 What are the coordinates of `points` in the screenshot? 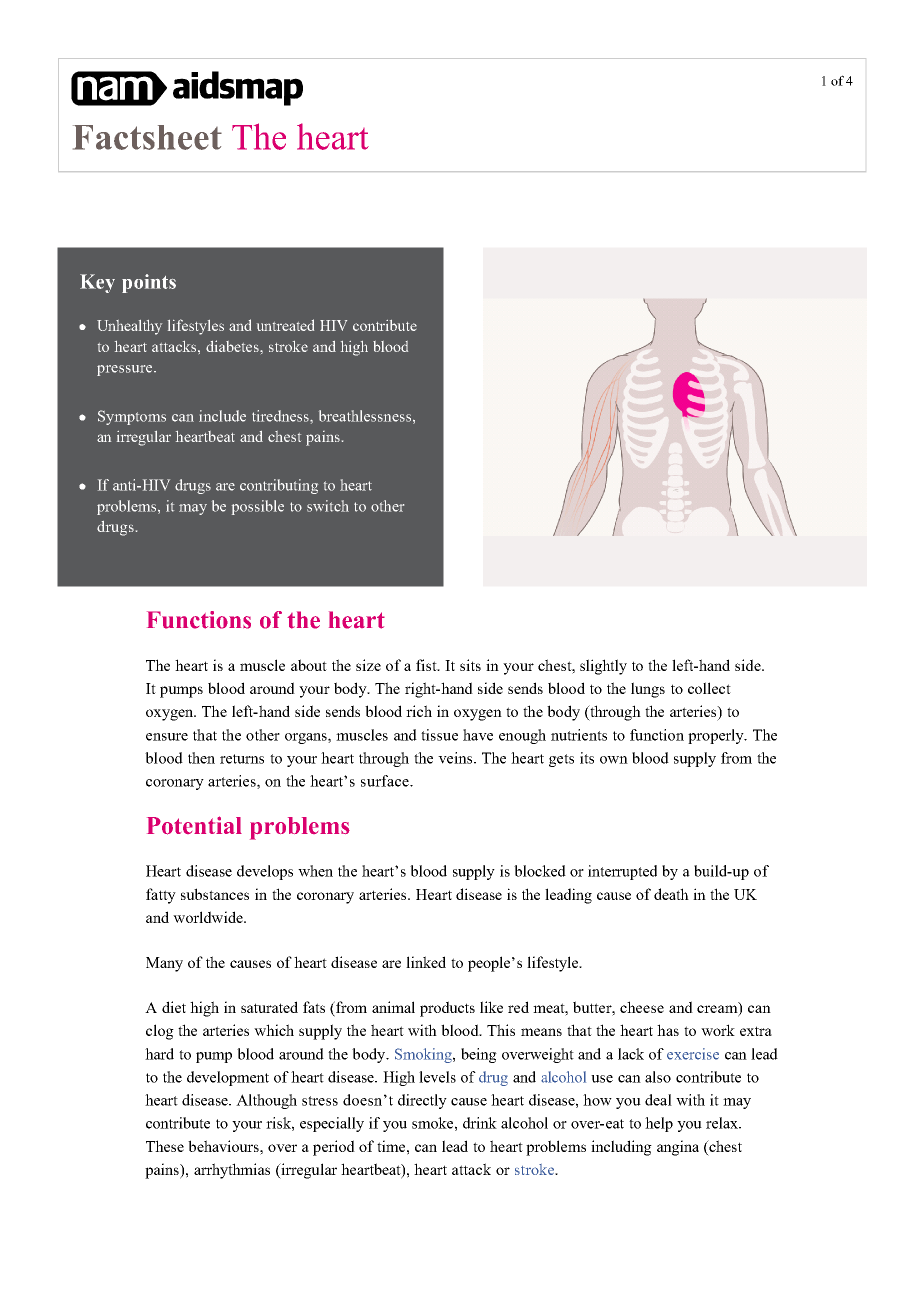 It's located at (149, 283).
